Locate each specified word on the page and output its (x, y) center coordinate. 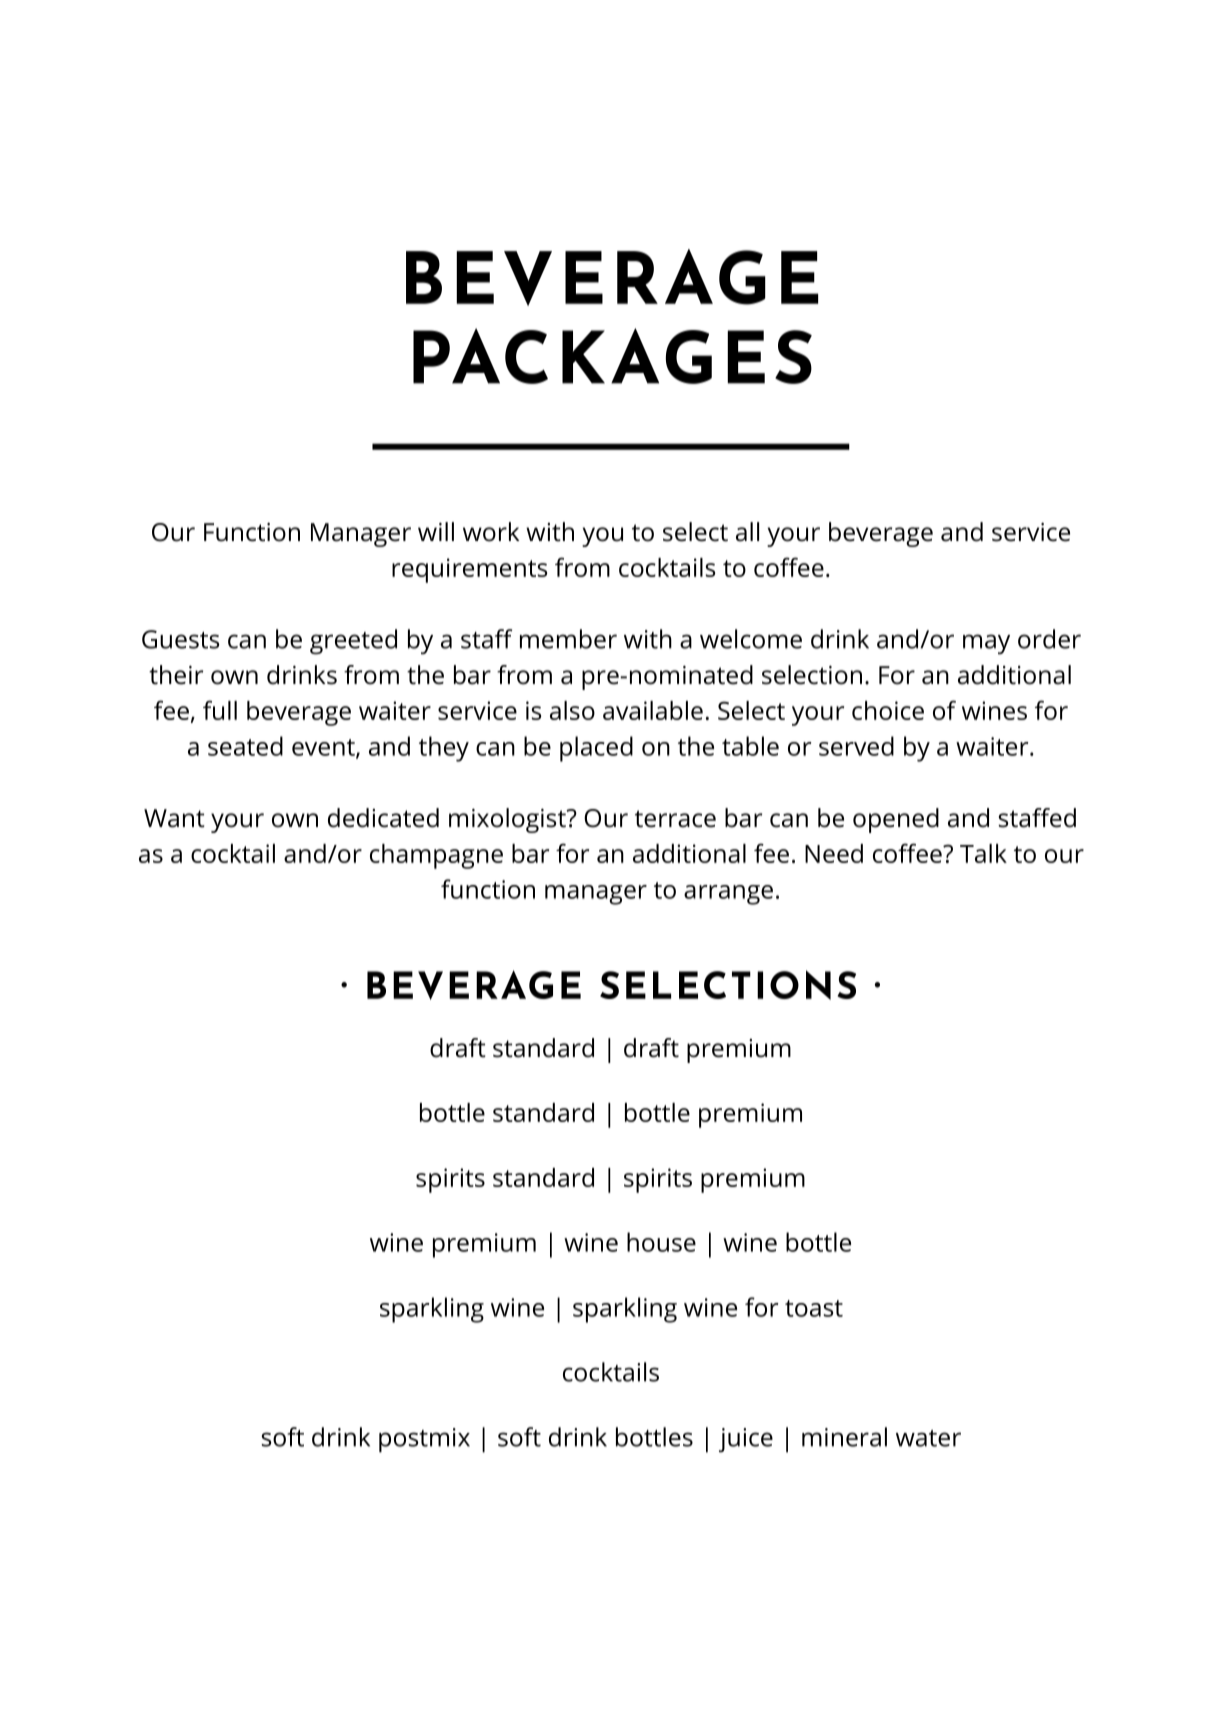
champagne (436, 856)
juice (746, 1440)
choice (888, 710)
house (661, 1242)
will (436, 531)
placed (596, 749)
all (747, 532)
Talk (983, 853)
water (928, 1438)
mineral (844, 1437)
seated (245, 746)
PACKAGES (612, 356)
